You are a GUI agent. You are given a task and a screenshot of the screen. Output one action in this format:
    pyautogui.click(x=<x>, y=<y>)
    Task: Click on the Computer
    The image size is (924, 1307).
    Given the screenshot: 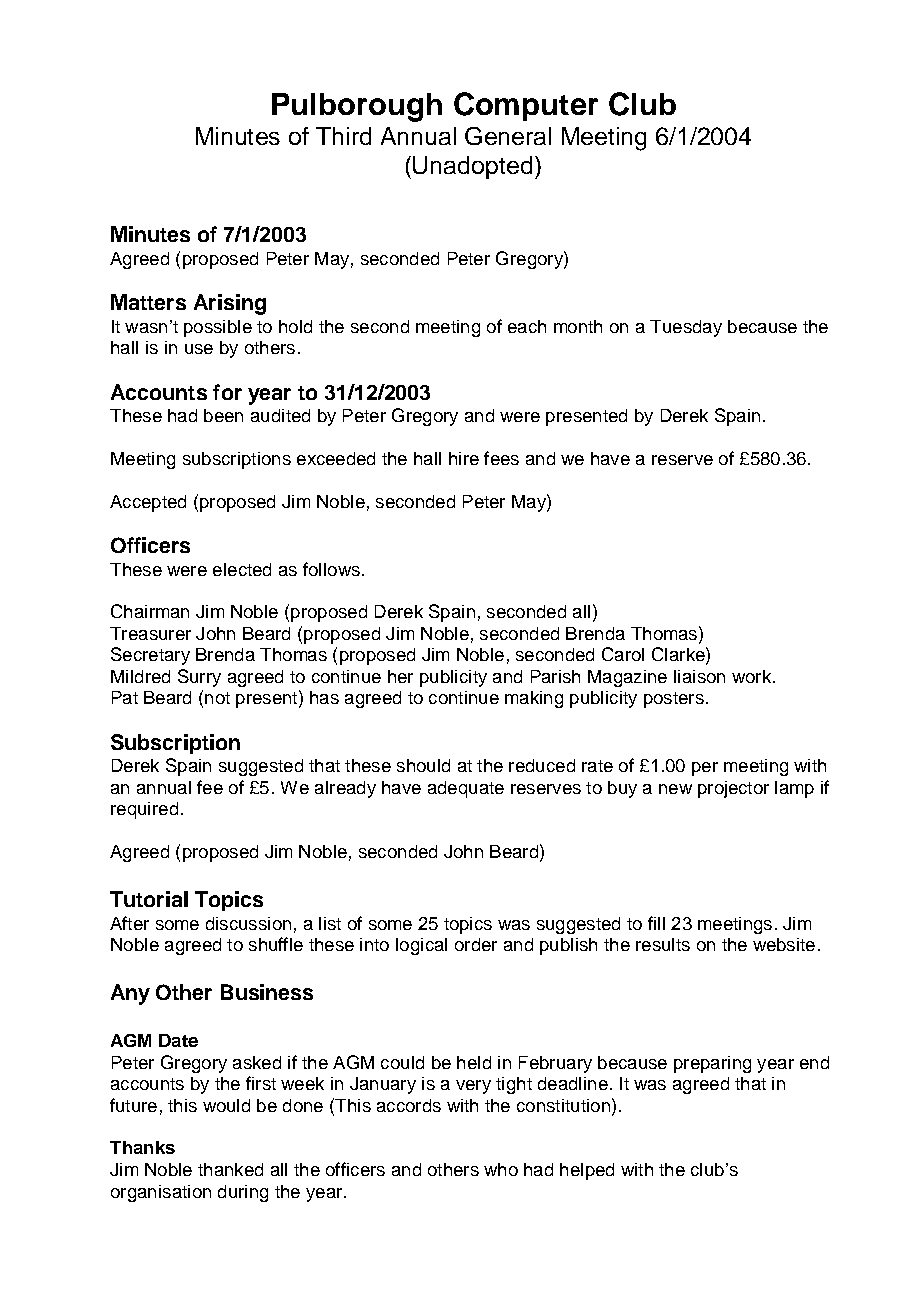 What is the action you would take?
    pyautogui.click(x=526, y=106)
